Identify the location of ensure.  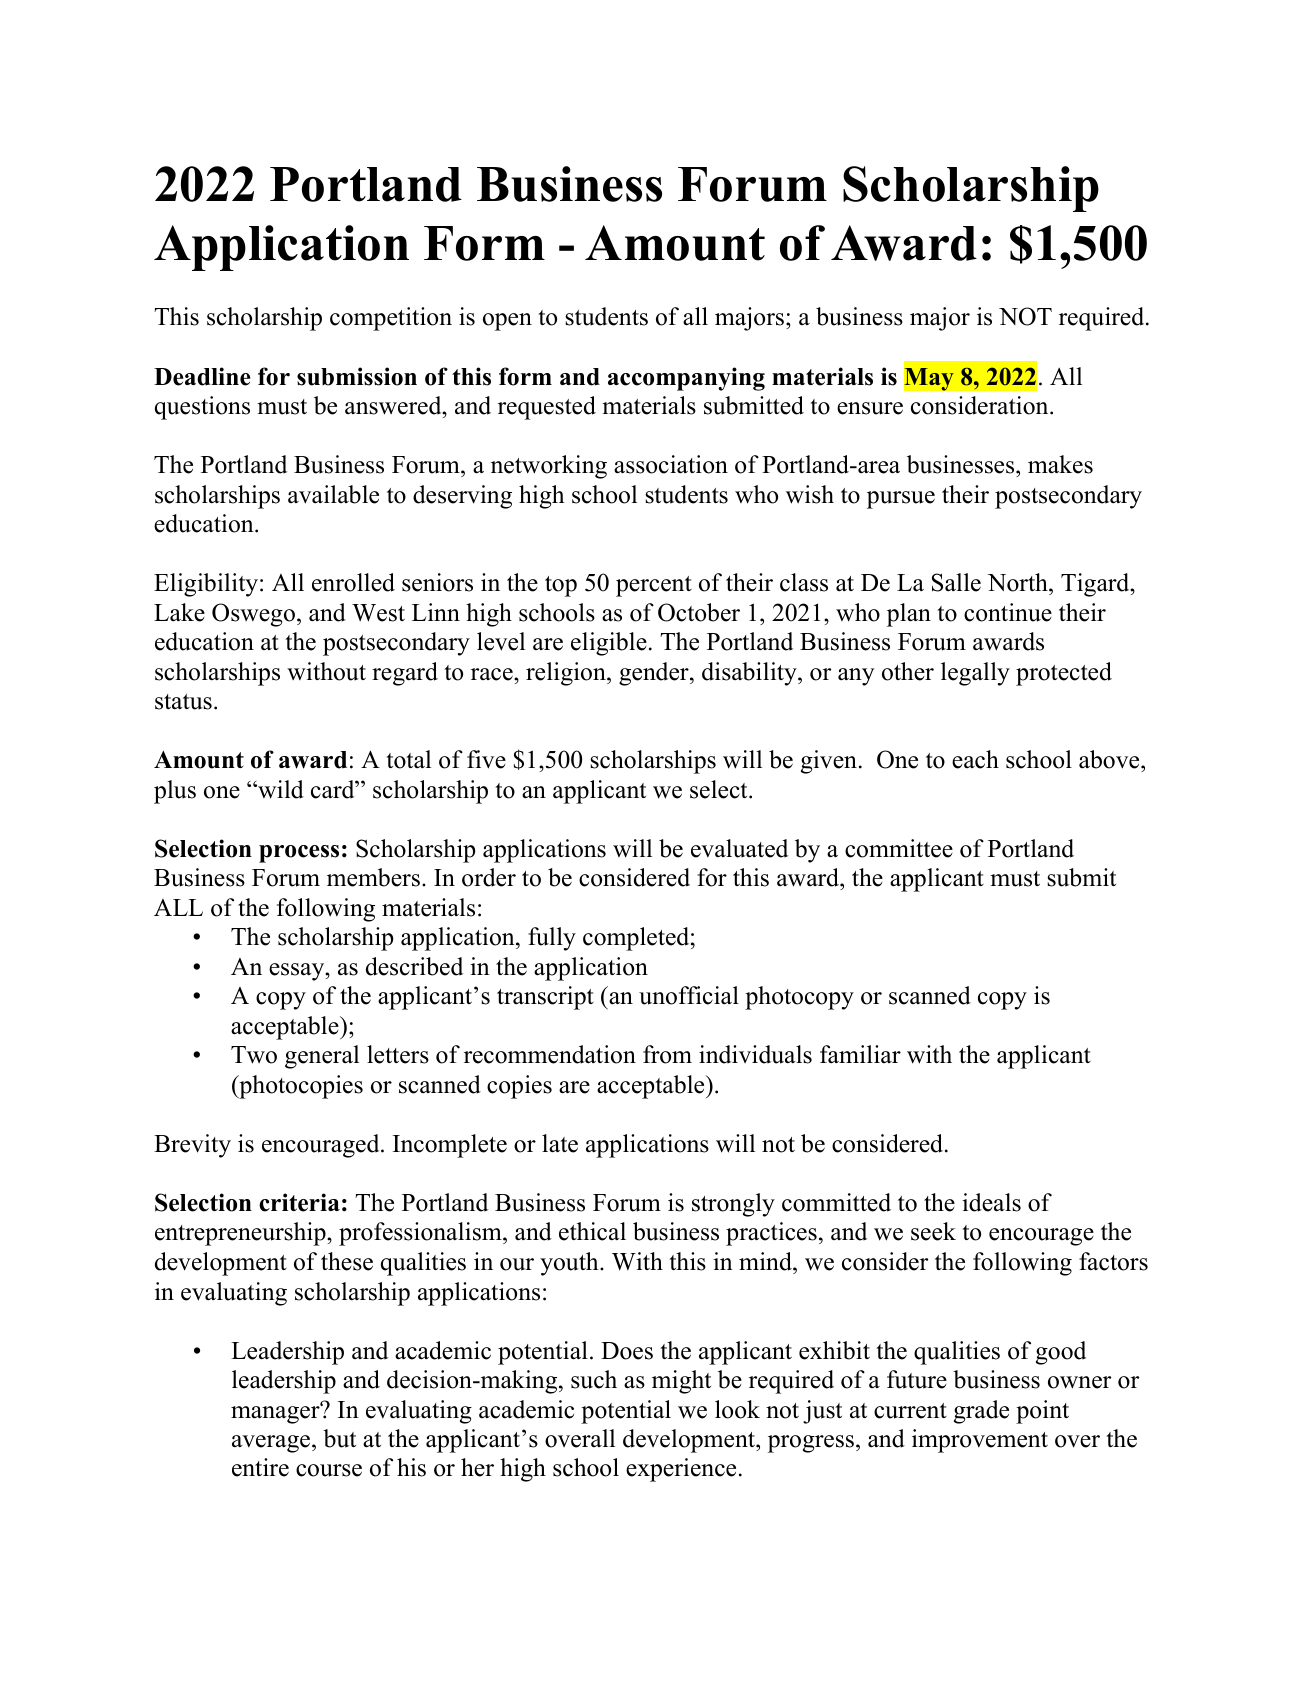
(870, 408).
